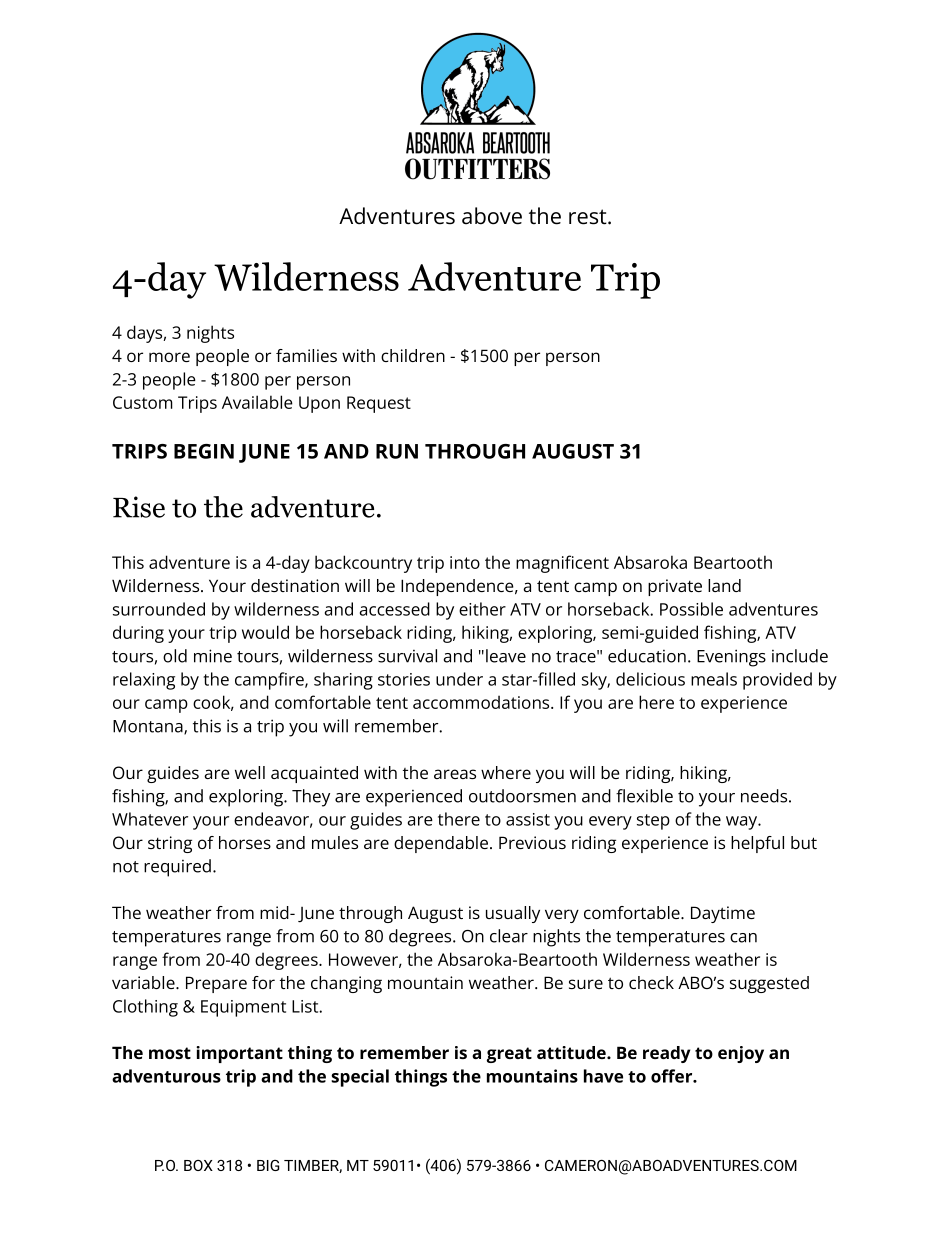 The height and width of the document is (1233, 952). I want to click on rest, so click(589, 217).
